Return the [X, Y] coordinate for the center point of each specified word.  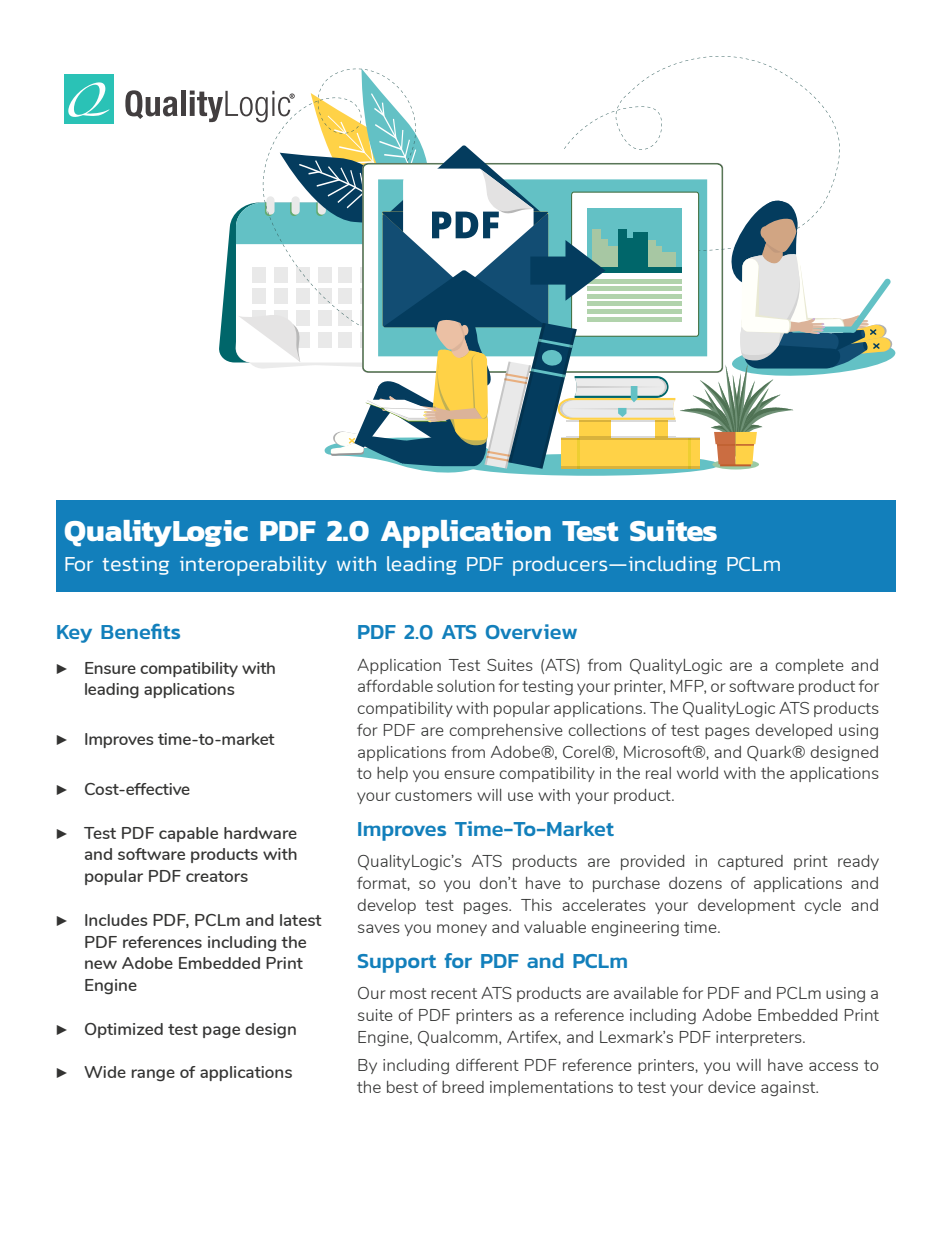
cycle [822, 906]
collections [607, 730]
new [101, 964]
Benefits [140, 631]
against [789, 1088]
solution [466, 686]
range [153, 1075]
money [462, 930]
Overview [531, 631]
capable [188, 834]
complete [809, 666]
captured [750, 862]
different [487, 1064]
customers [433, 795]
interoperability [253, 566]
